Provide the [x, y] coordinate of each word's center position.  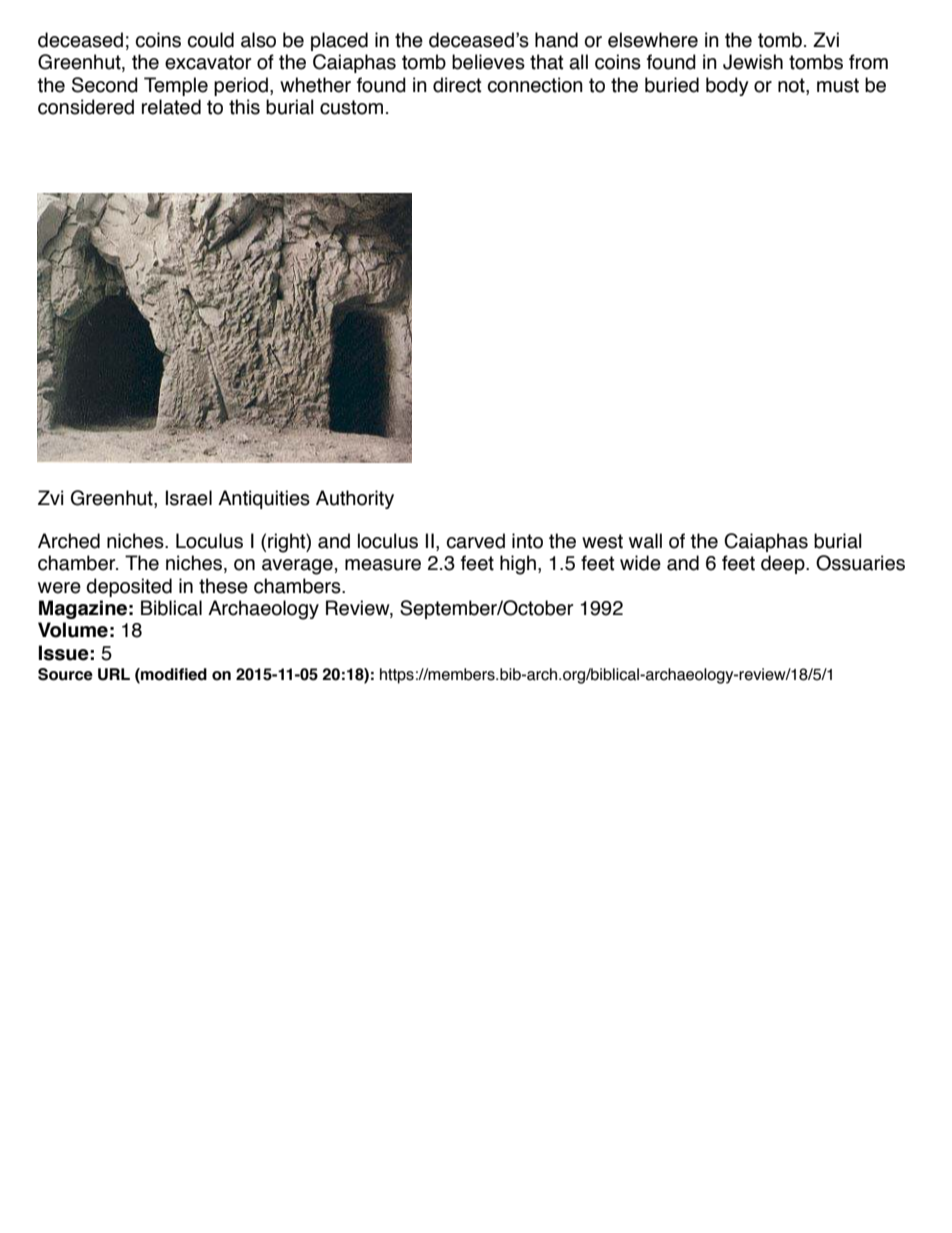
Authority [355, 499]
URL [114, 674]
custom [351, 107]
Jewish [753, 62]
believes [488, 62]
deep [784, 564]
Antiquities [264, 499]
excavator [208, 62]
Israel [189, 498]
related [171, 107]
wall [645, 541]
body [727, 86]
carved [476, 541]
